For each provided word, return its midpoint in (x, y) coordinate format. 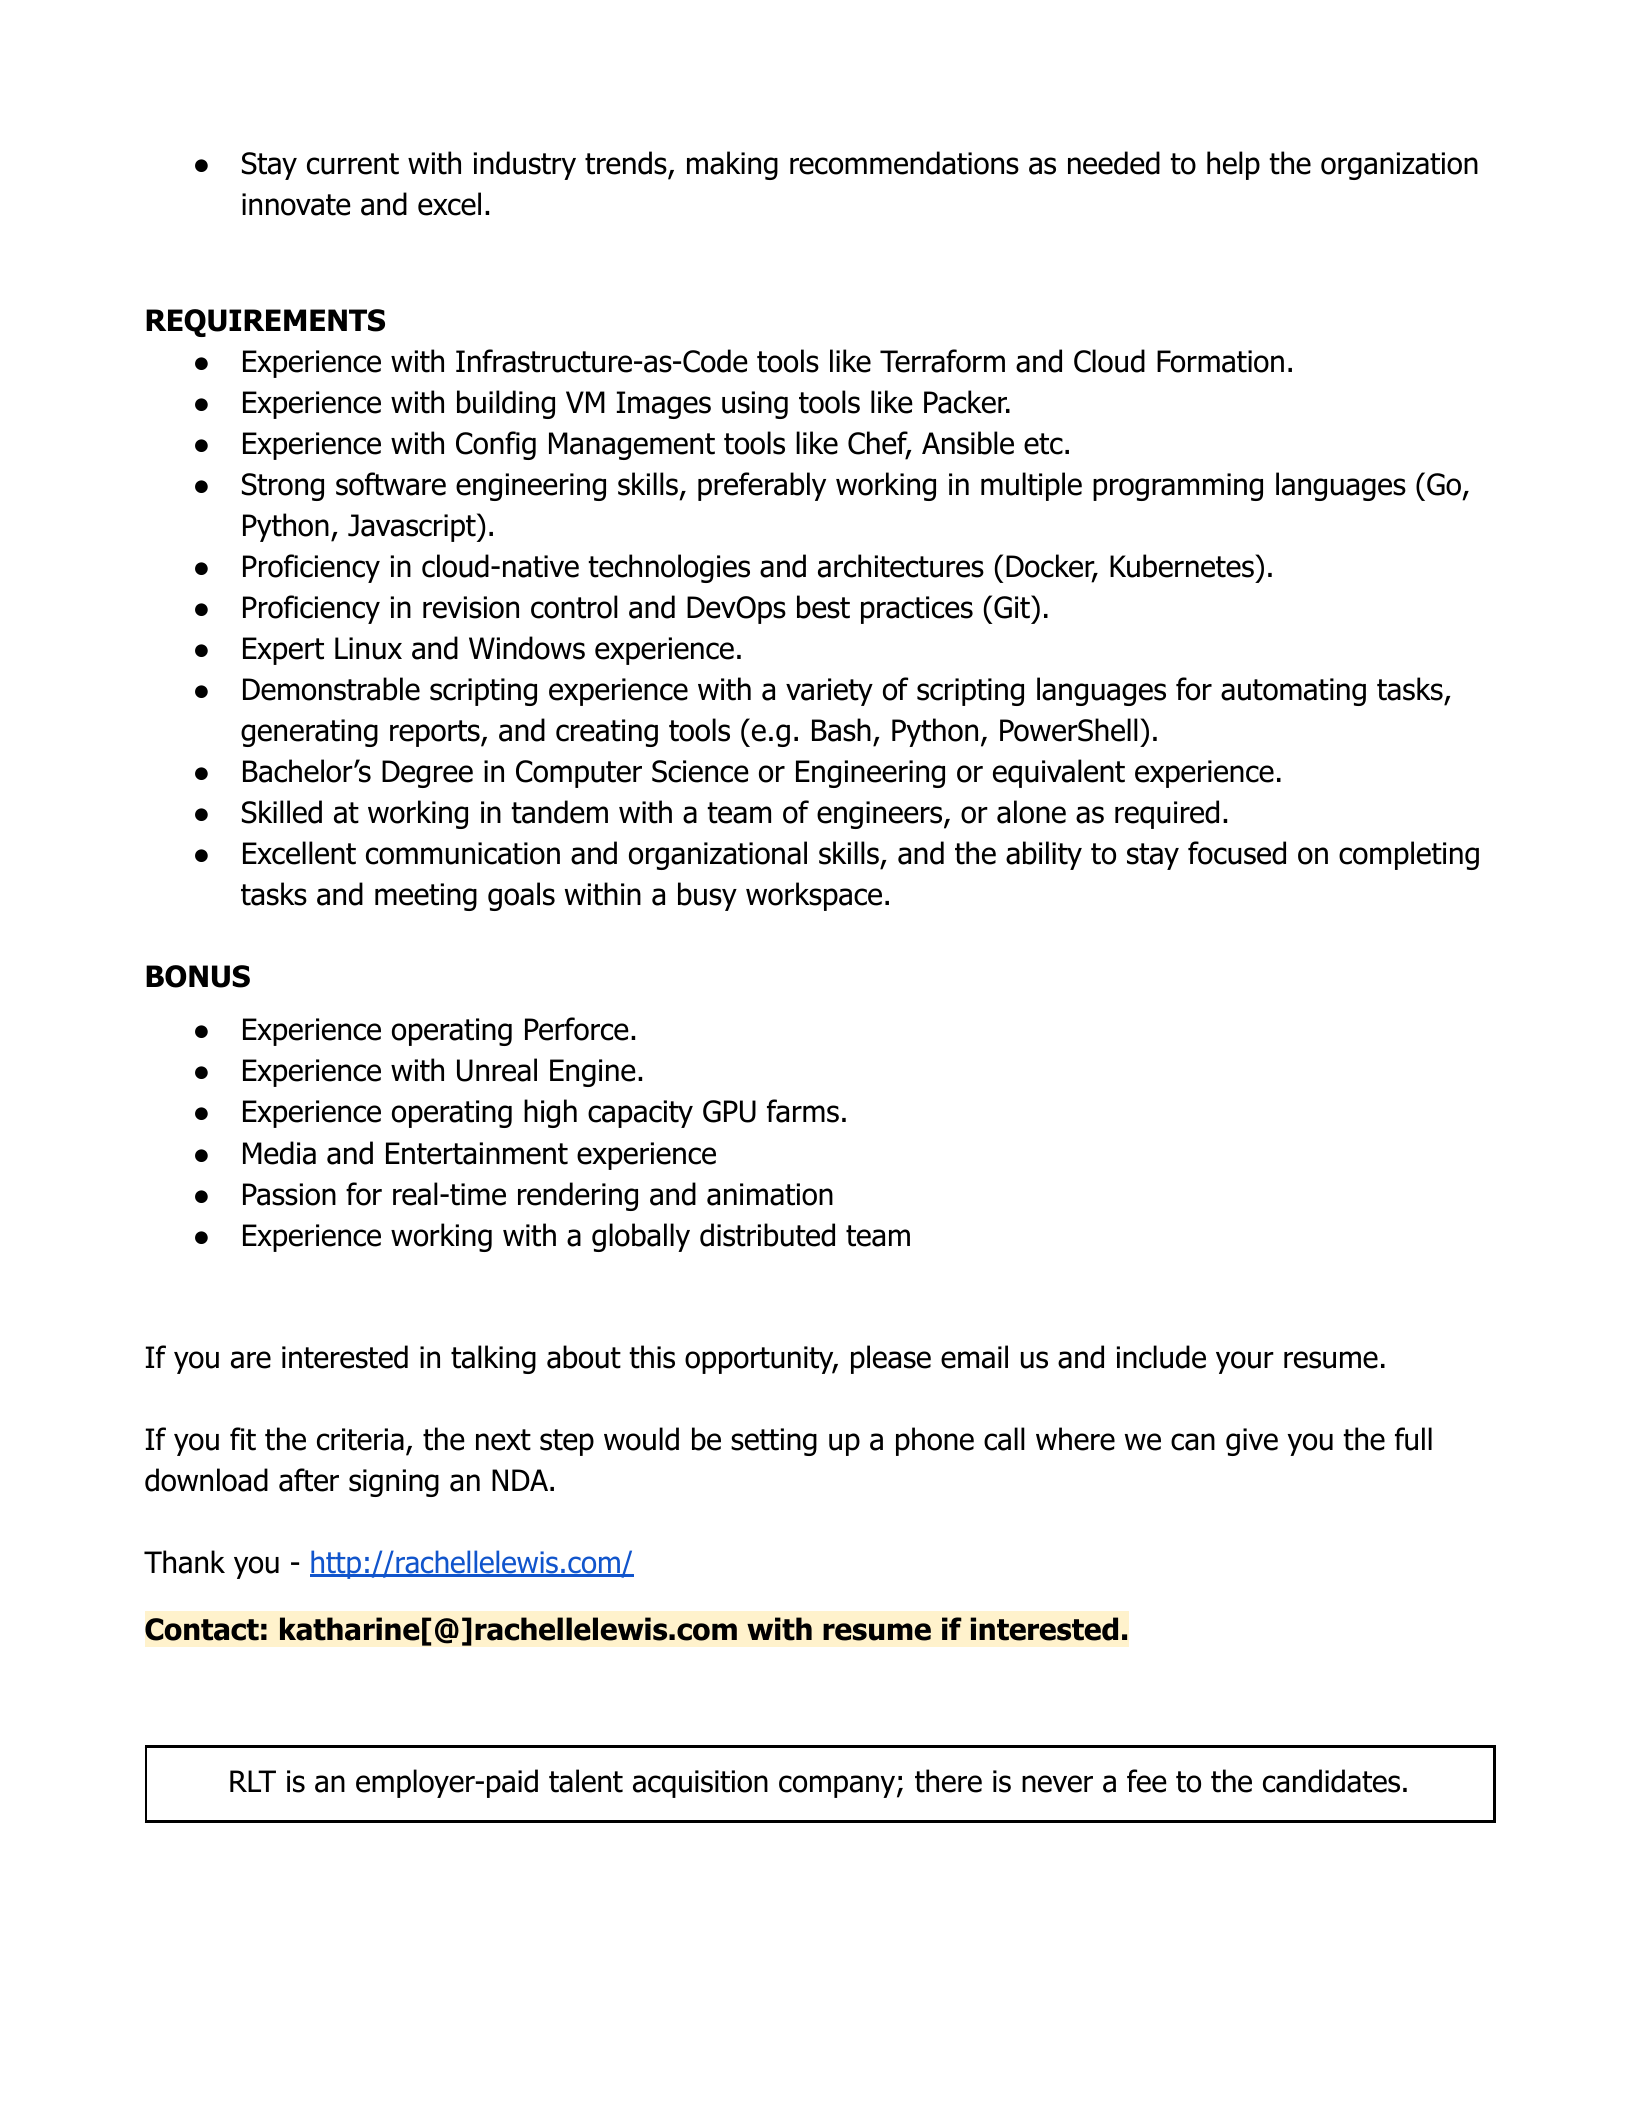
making (732, 165)
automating (1293, 692)
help (1233, 165)
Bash (841, 730)
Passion (289, 1194)
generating (309, 733)
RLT (253, 1781)
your (1245, 1362)
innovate (296, 204)
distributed (767, 1235)
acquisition (700, 1784)
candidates (1331, 1781)
